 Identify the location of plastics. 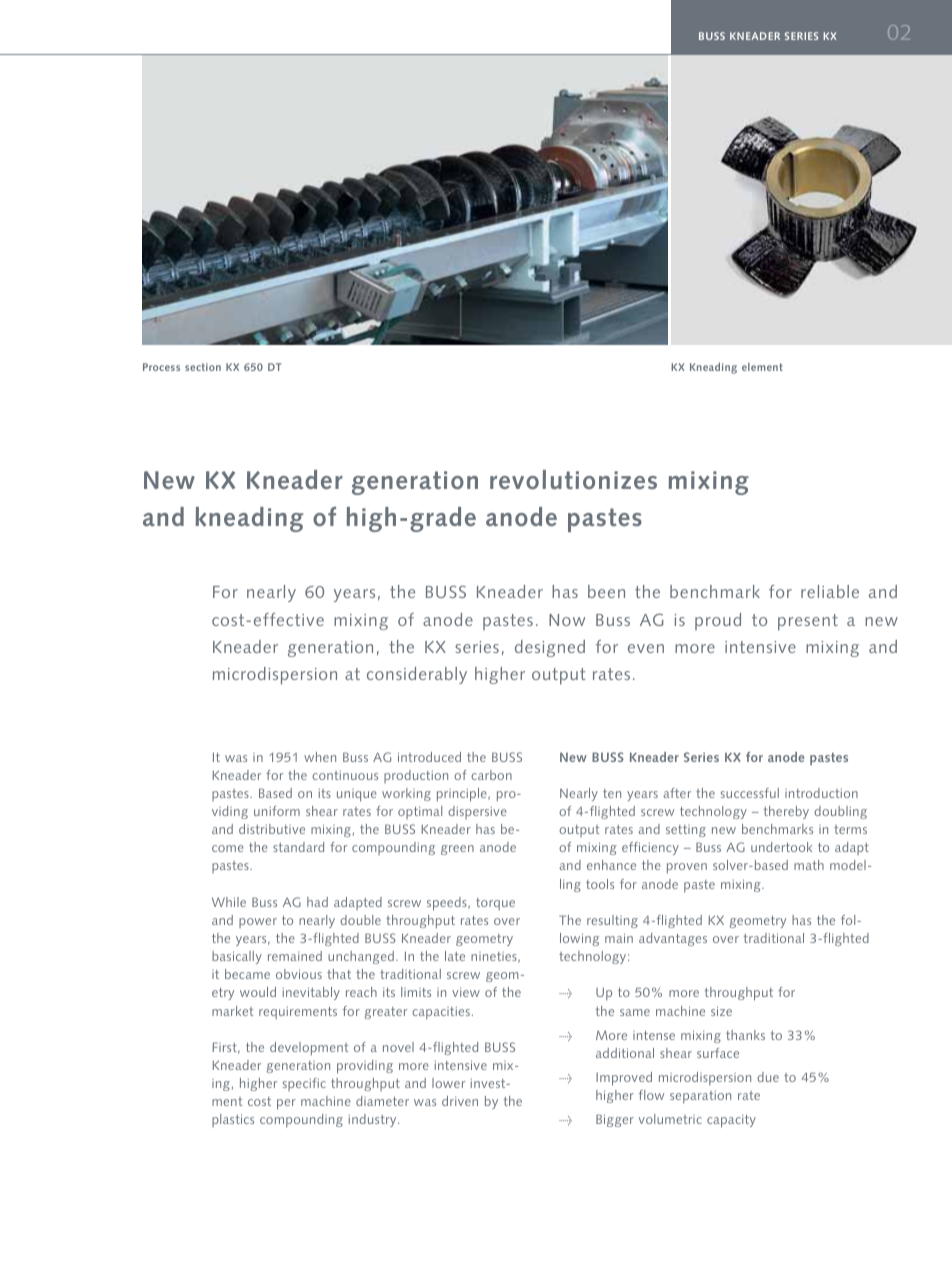
(233, 1120).
